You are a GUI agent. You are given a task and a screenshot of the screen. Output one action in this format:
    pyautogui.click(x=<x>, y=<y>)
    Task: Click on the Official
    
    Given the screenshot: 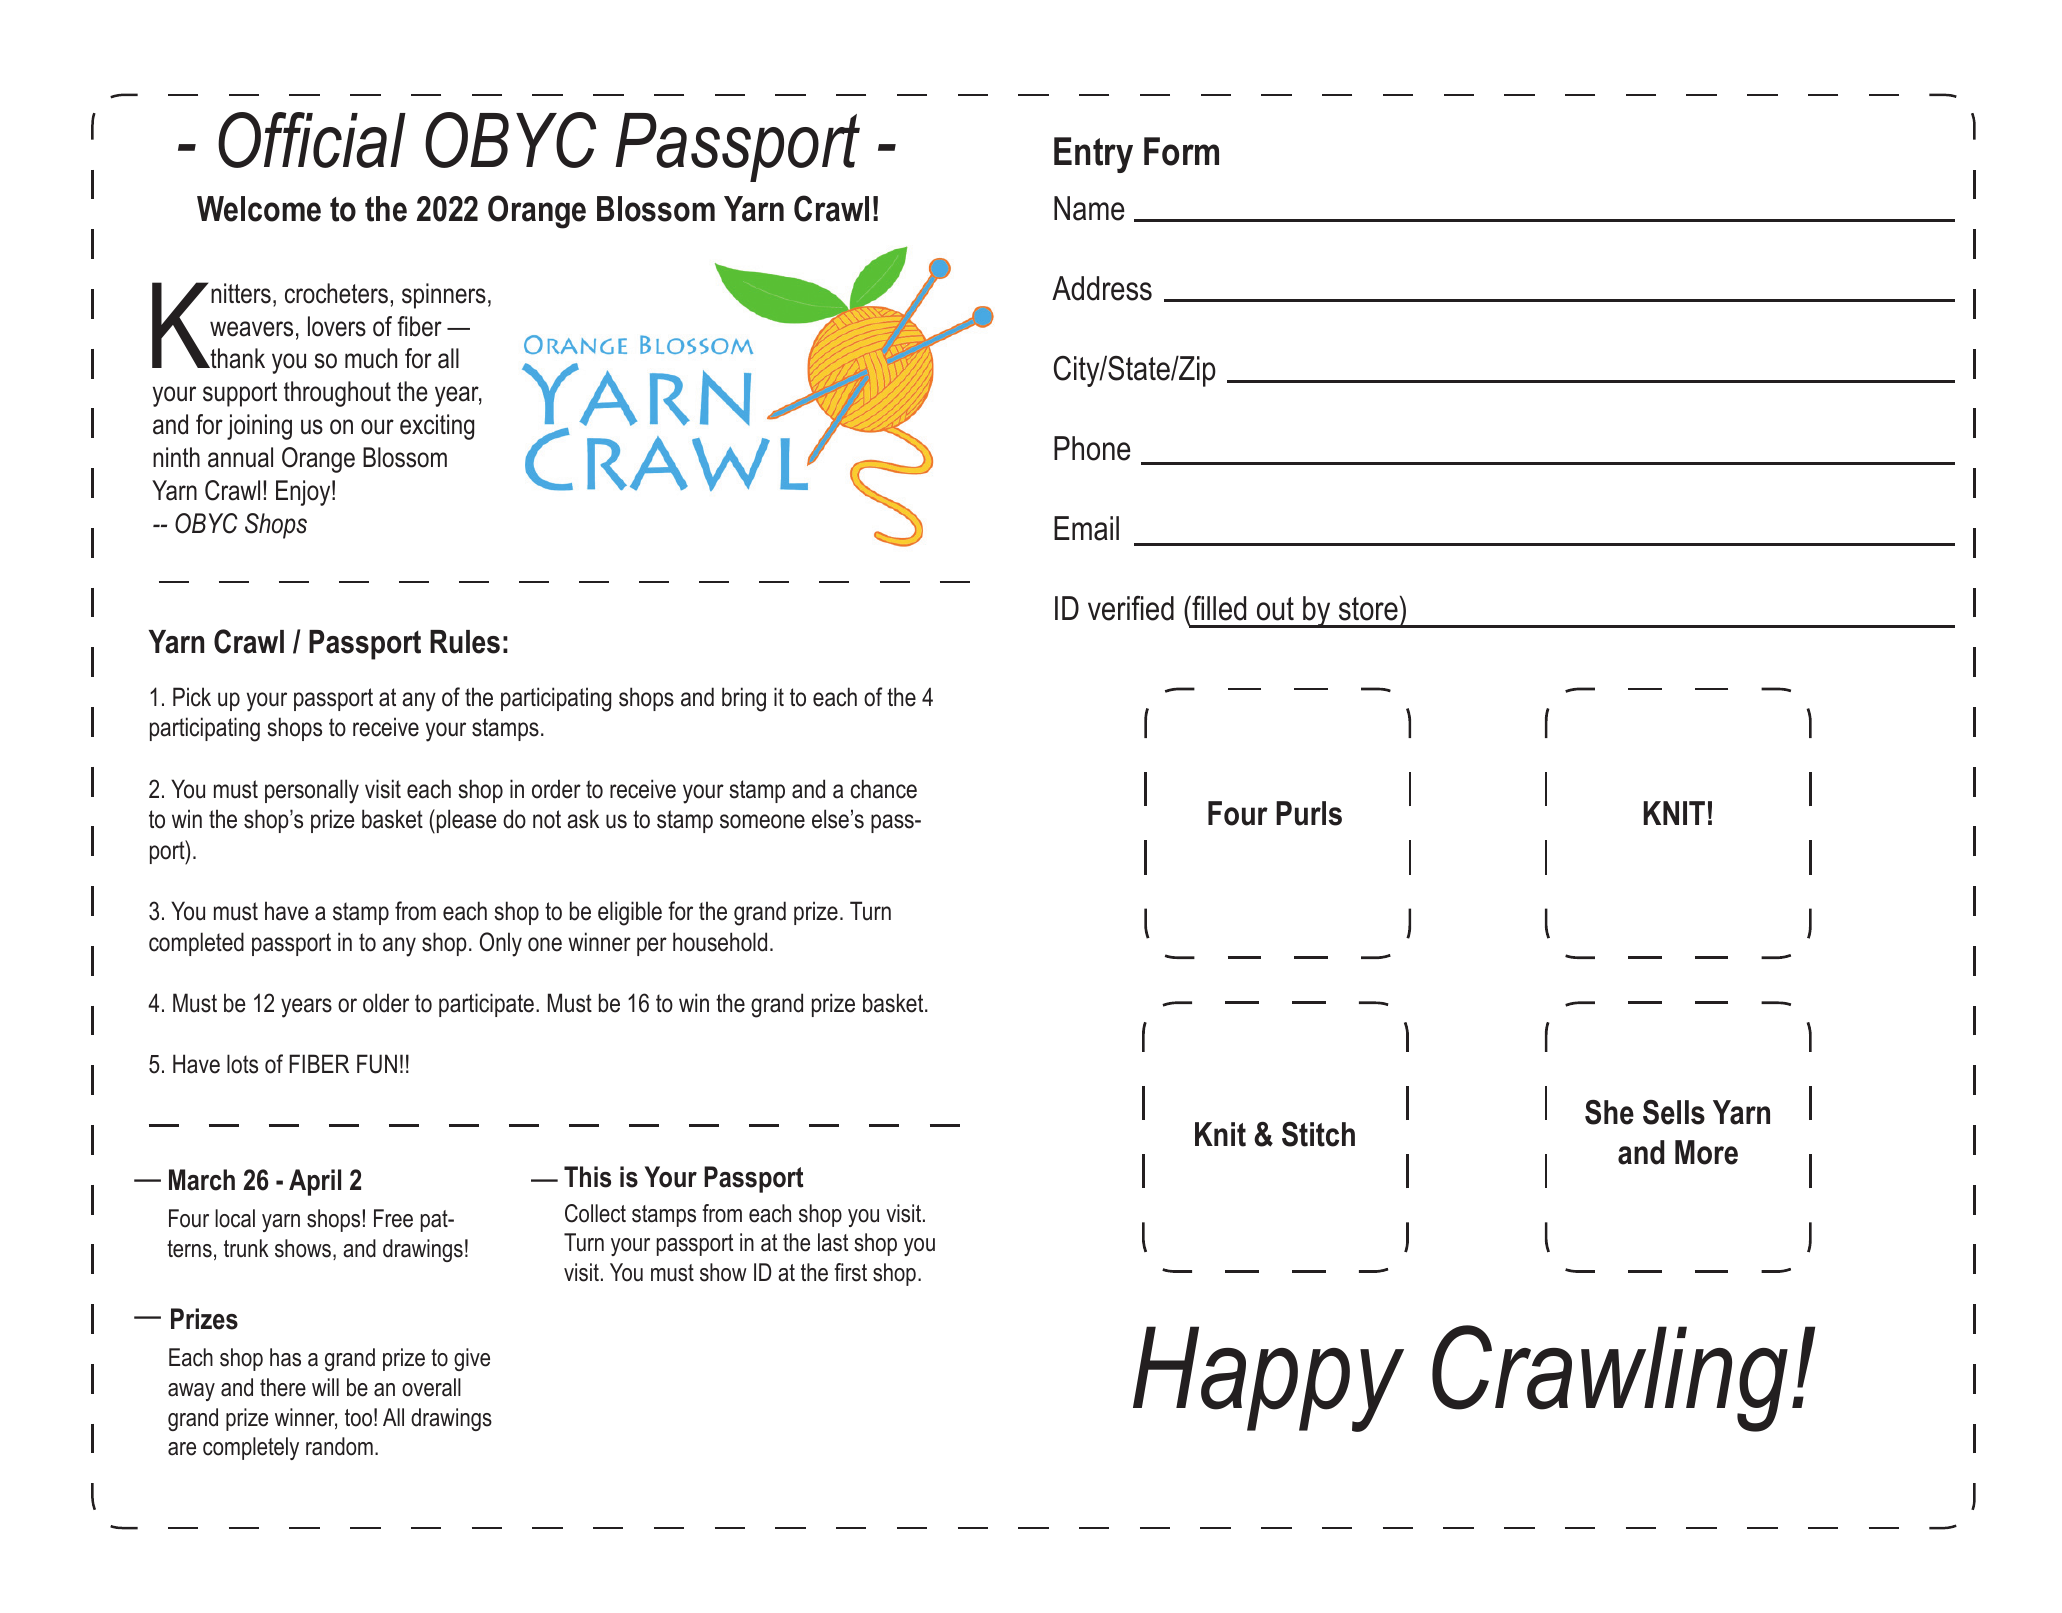 What is the action you would take?
    pyautogui.click(x=312, y=140)
